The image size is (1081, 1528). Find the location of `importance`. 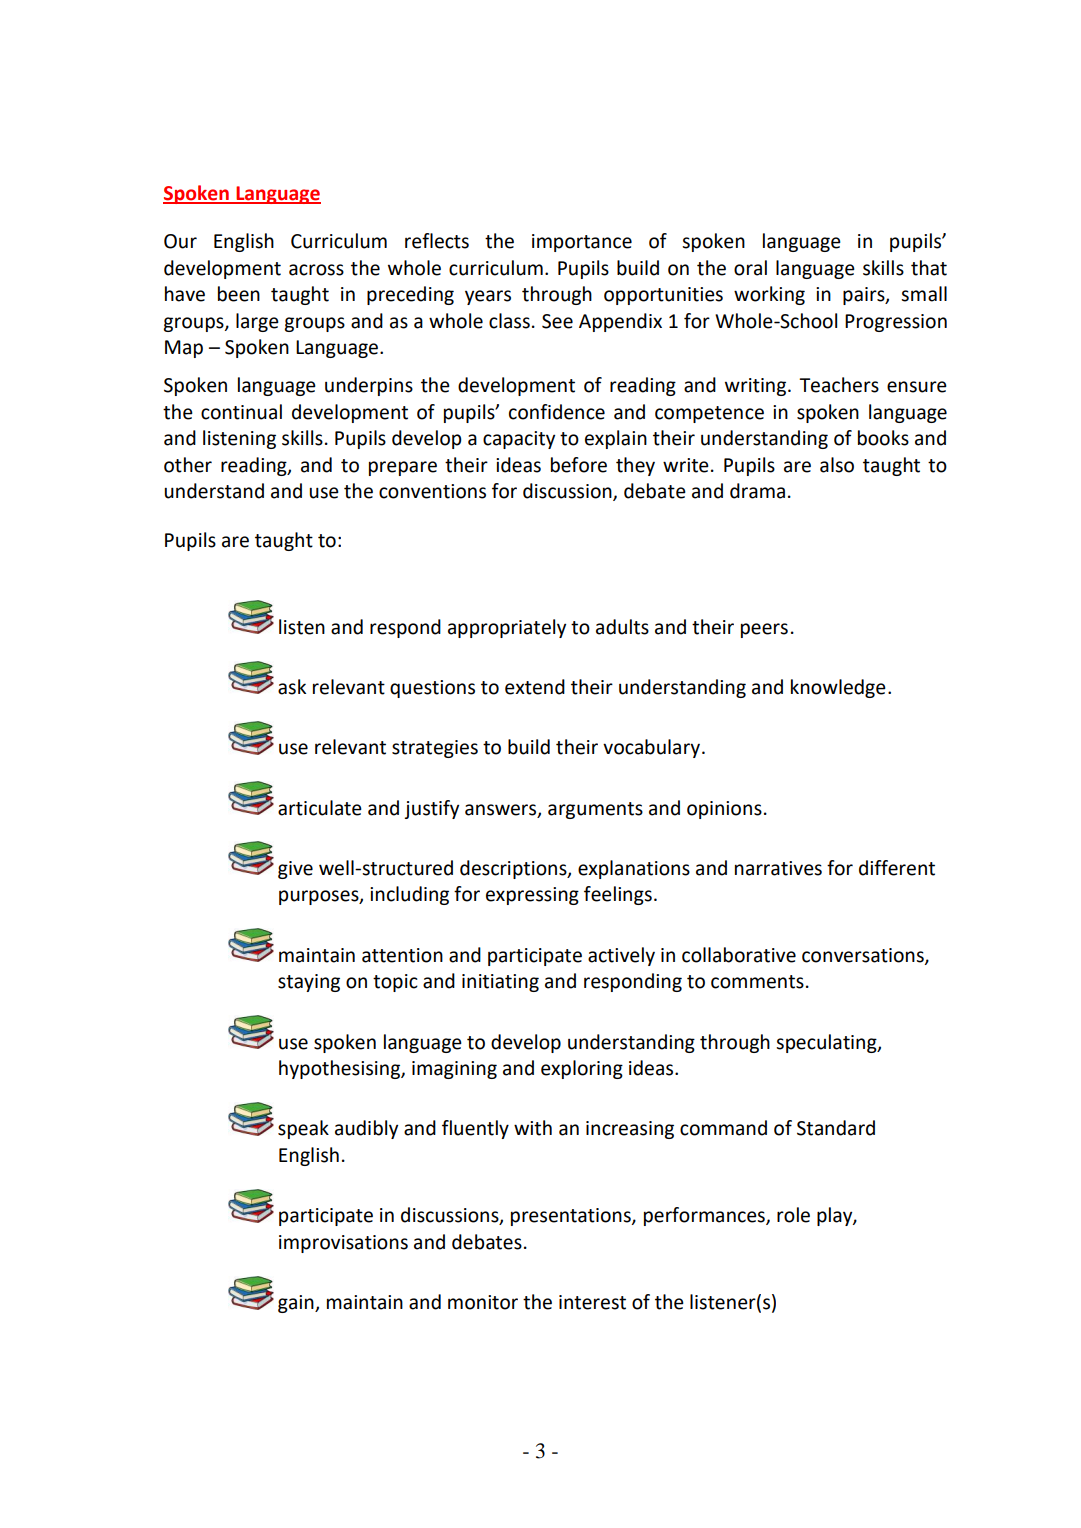

importance is located at coordinates (582, 243).
